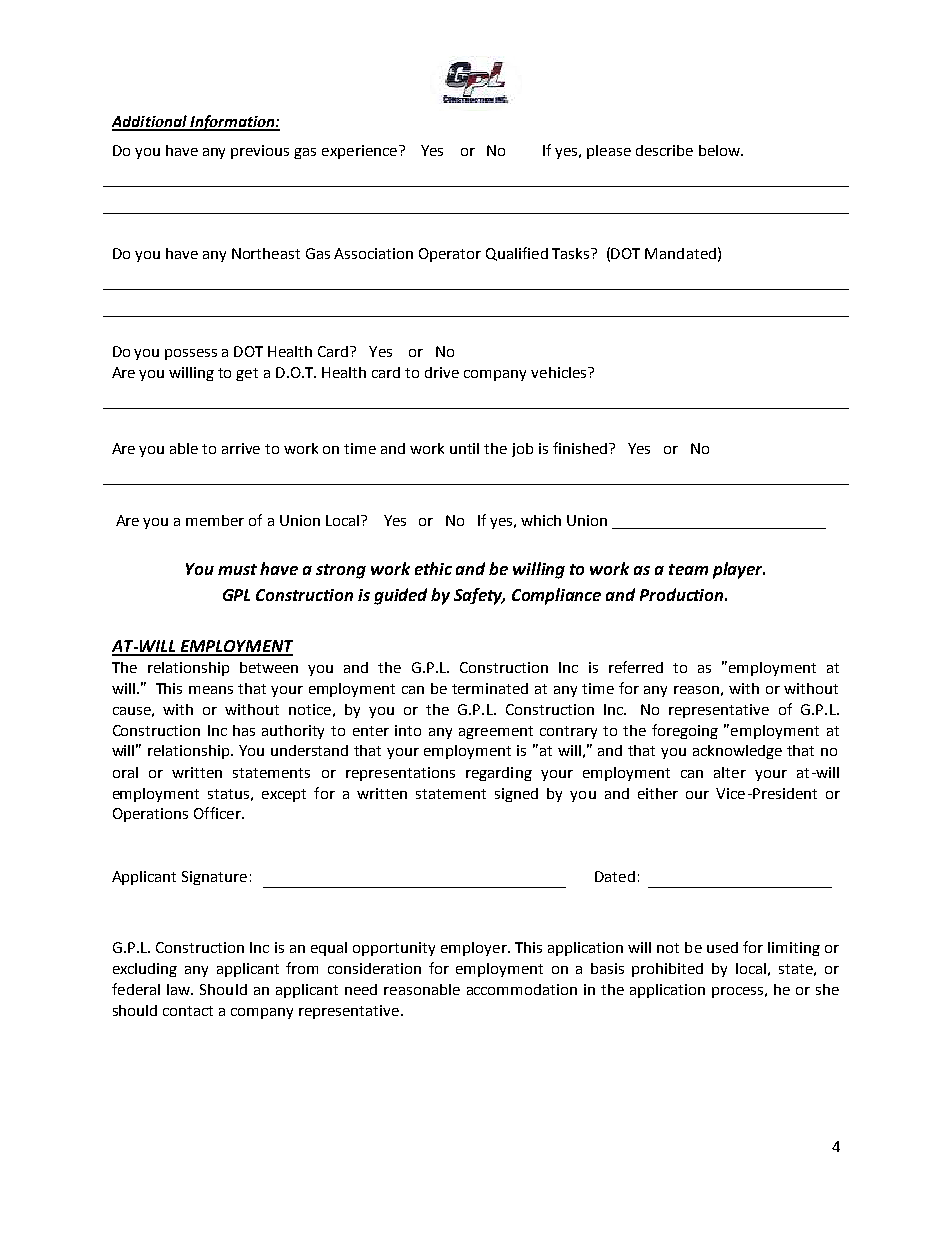 This screenshot has width=952, height=1233. I want to click on team, so click(688, 569).
